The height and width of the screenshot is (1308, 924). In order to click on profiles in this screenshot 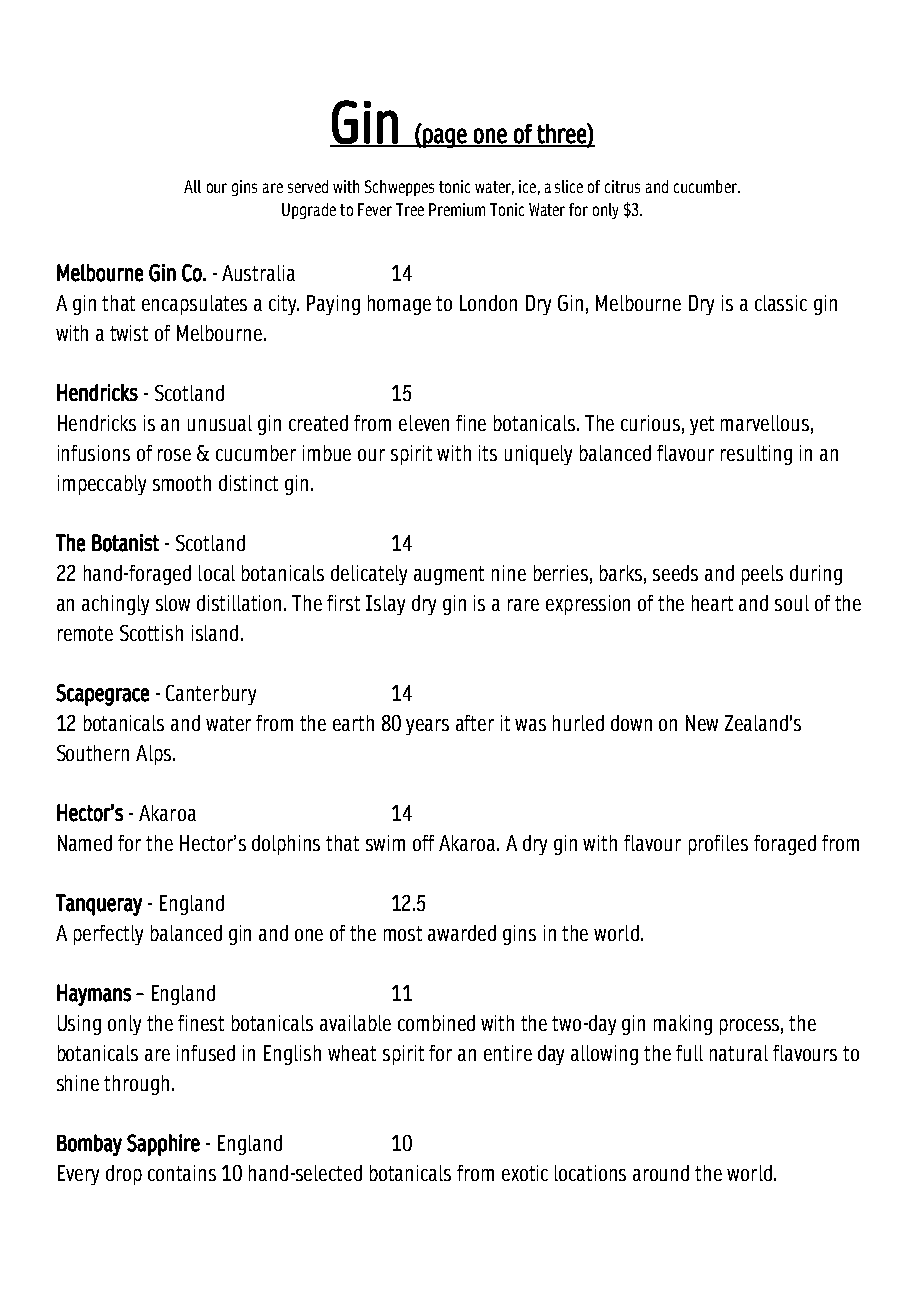, I will do `click(718, 845)`.
